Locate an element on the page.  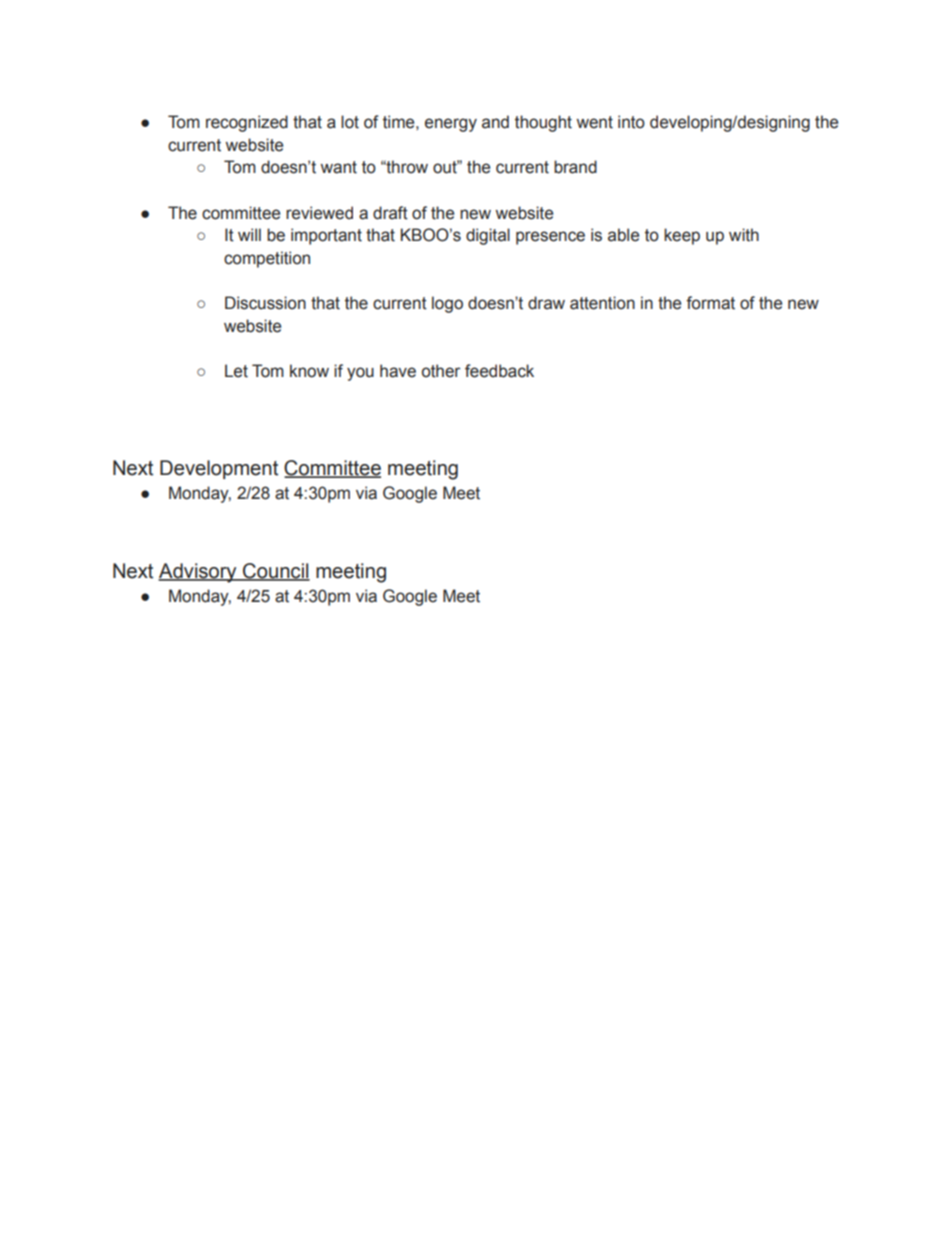
recognized is located at coordinates (247, 123).
